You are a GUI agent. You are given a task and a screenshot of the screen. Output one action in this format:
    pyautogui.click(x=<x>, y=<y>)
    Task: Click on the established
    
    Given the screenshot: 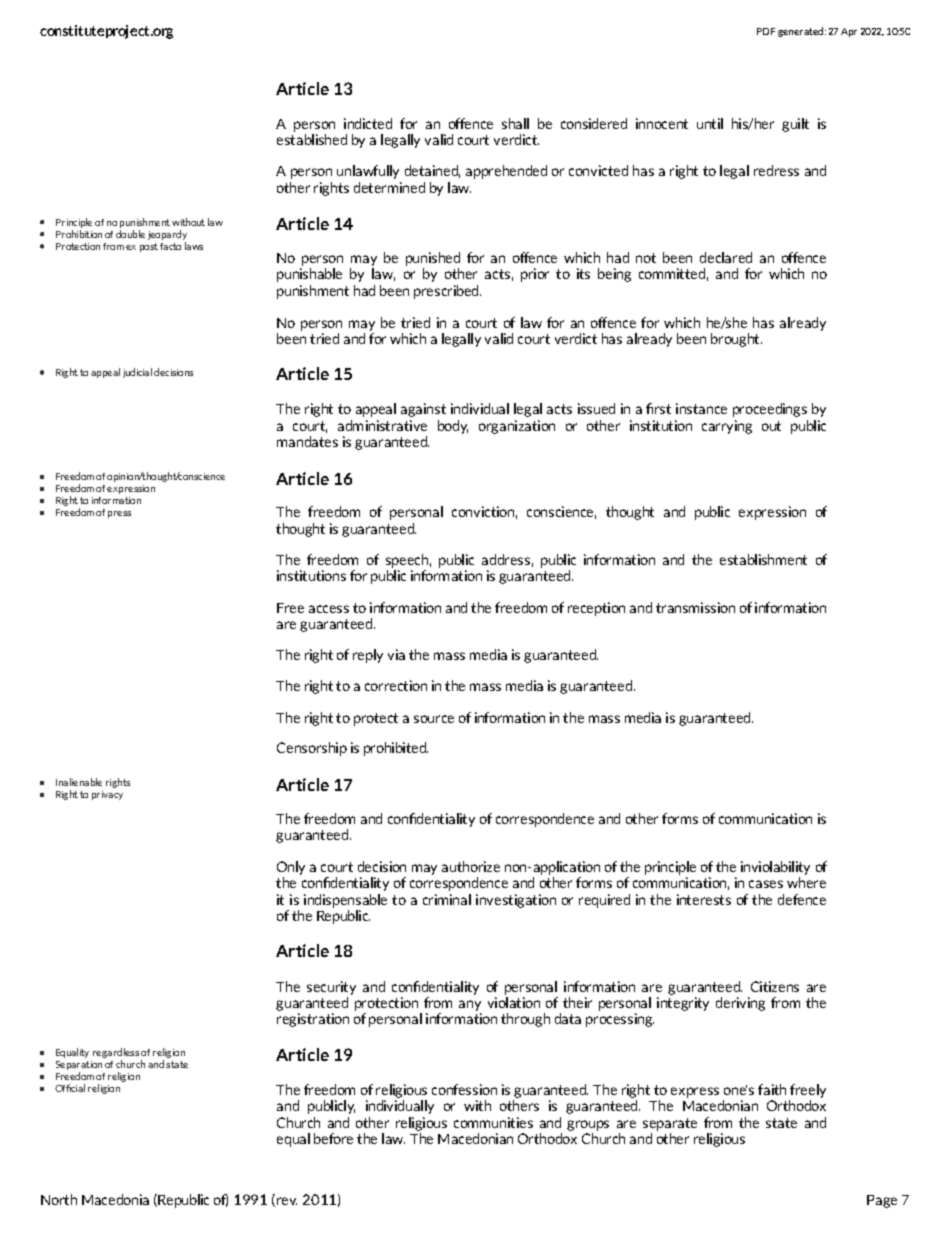 What is the action you would take?
    pyautogui.click(x=312, y=139)
